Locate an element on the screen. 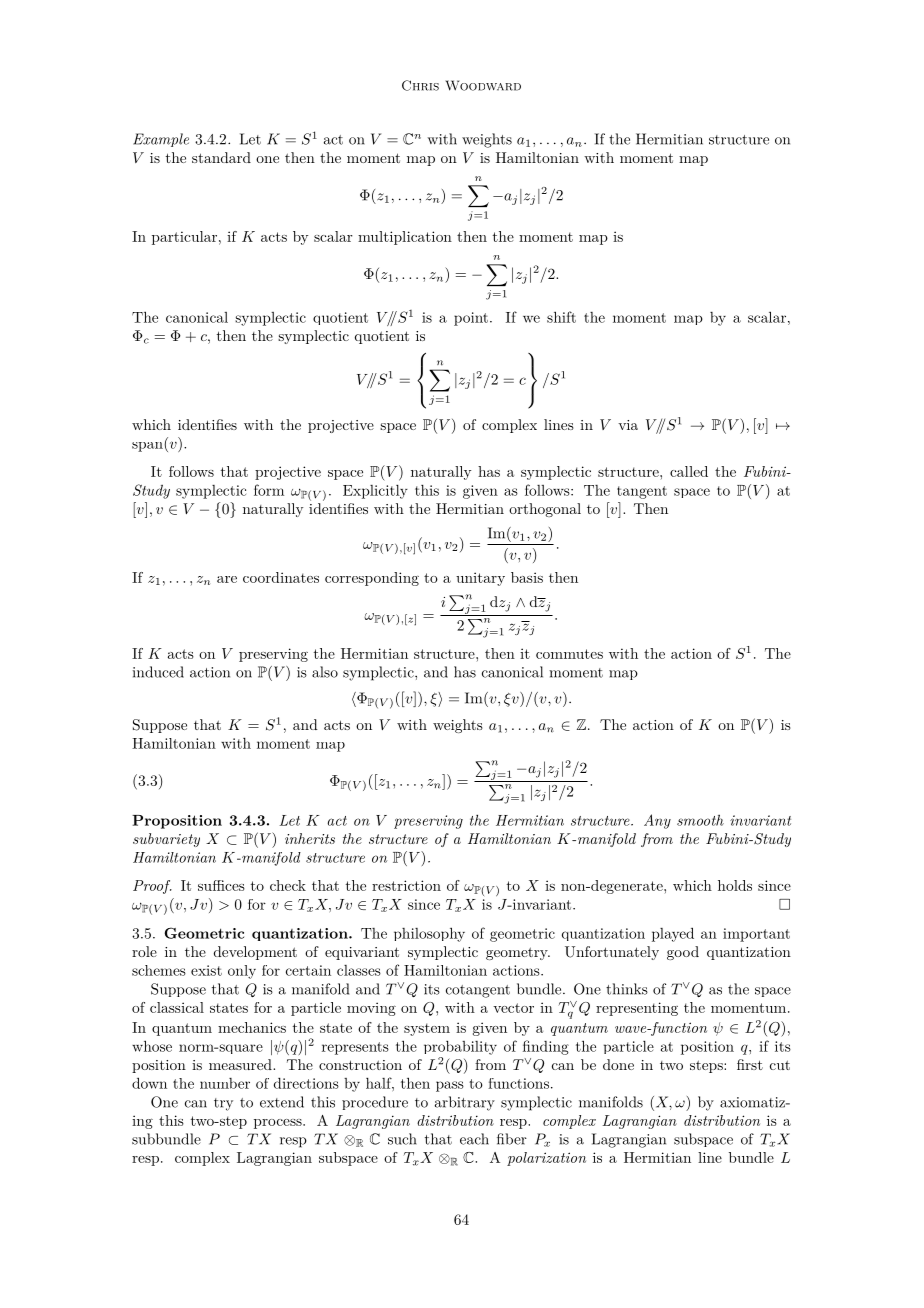 The height and width of the screenshot is (1308, 924). unitary is located at coordinates (480, 579).
